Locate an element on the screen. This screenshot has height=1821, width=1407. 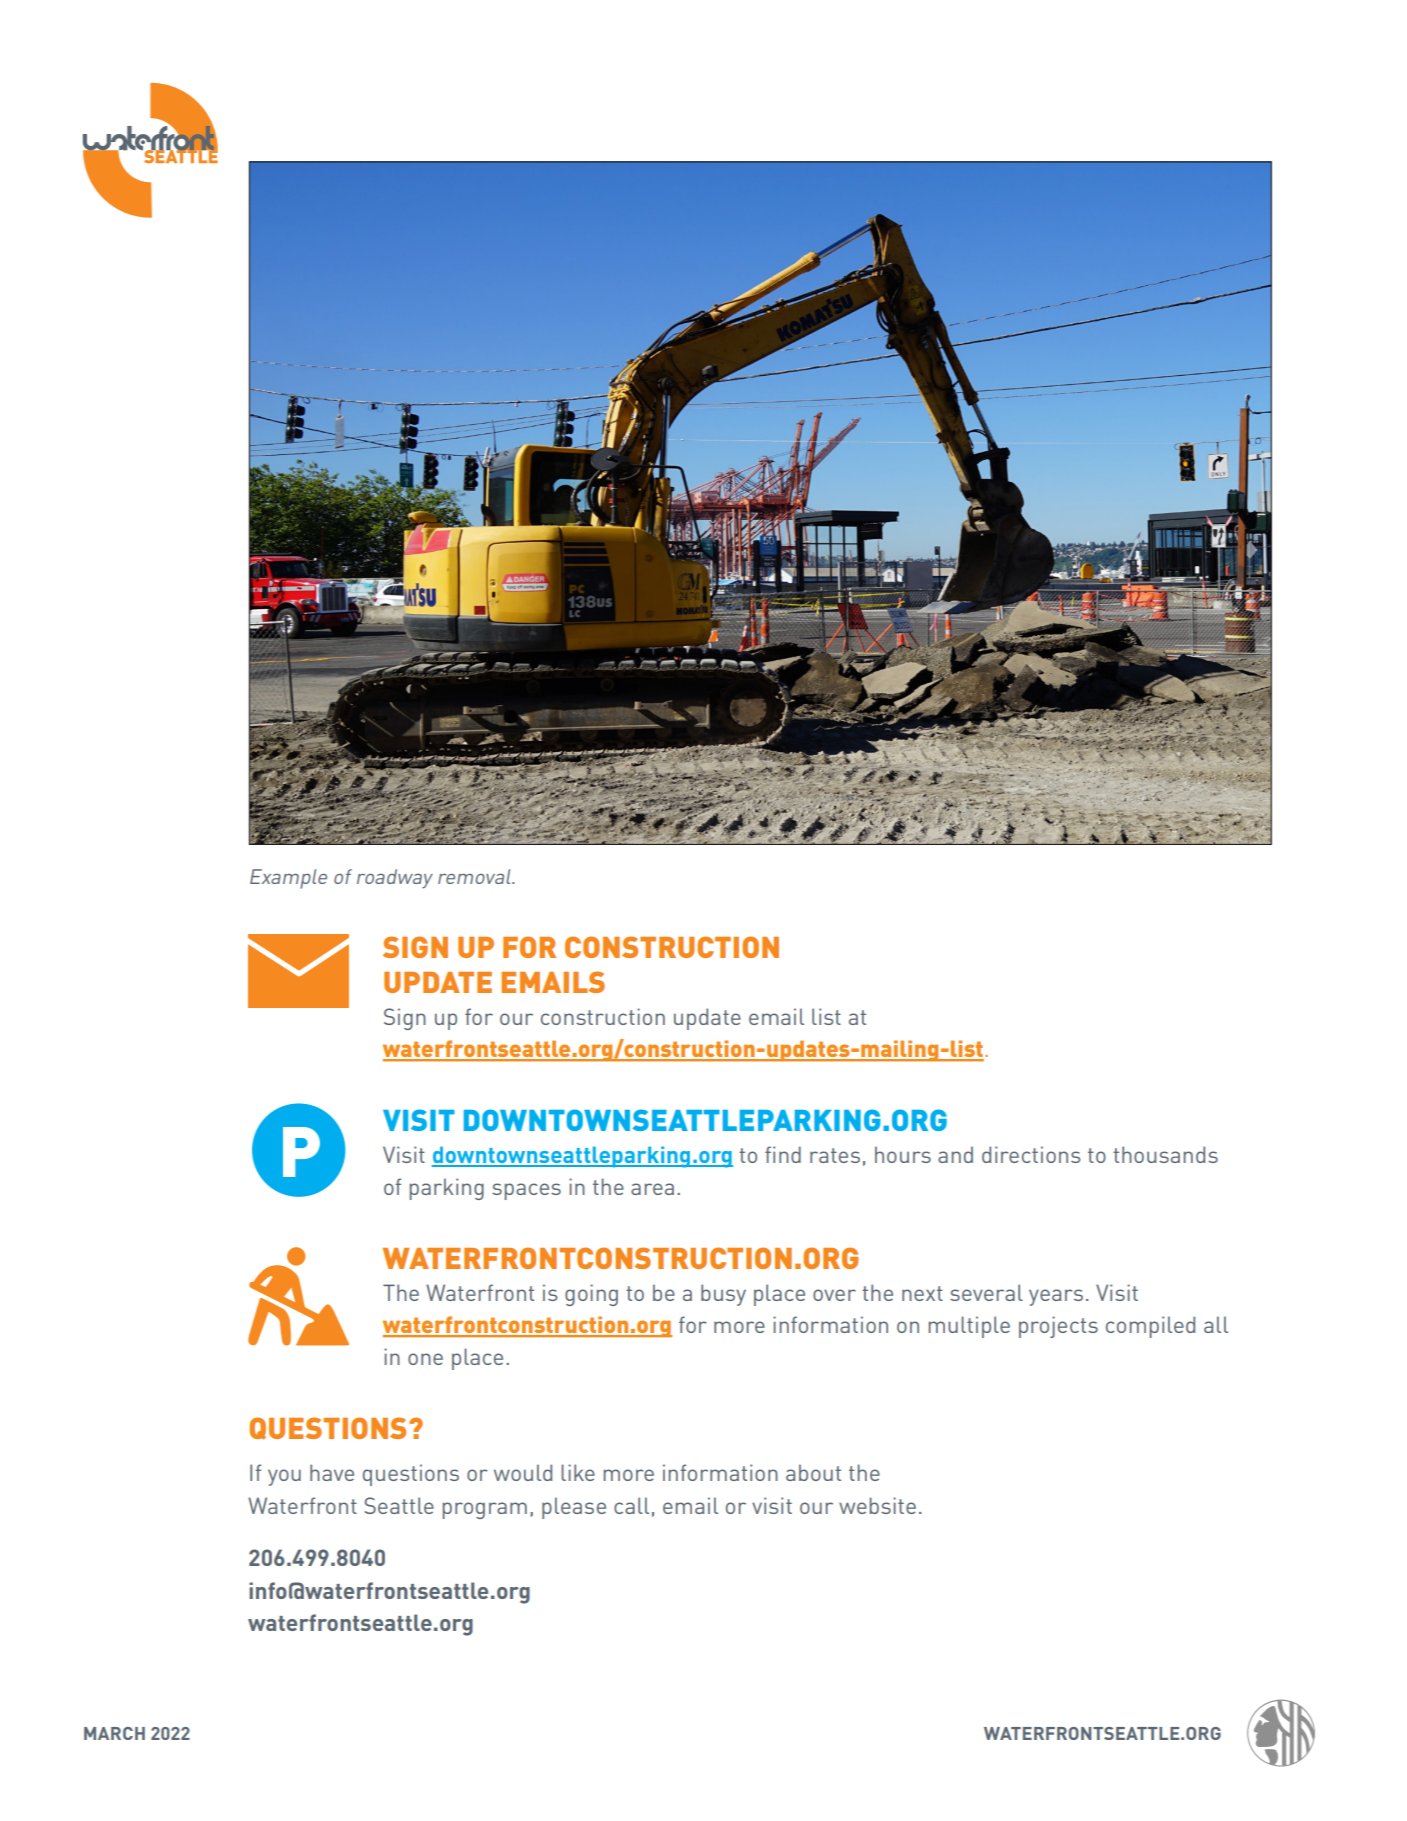
please is located at coordinates (574, 1508).
